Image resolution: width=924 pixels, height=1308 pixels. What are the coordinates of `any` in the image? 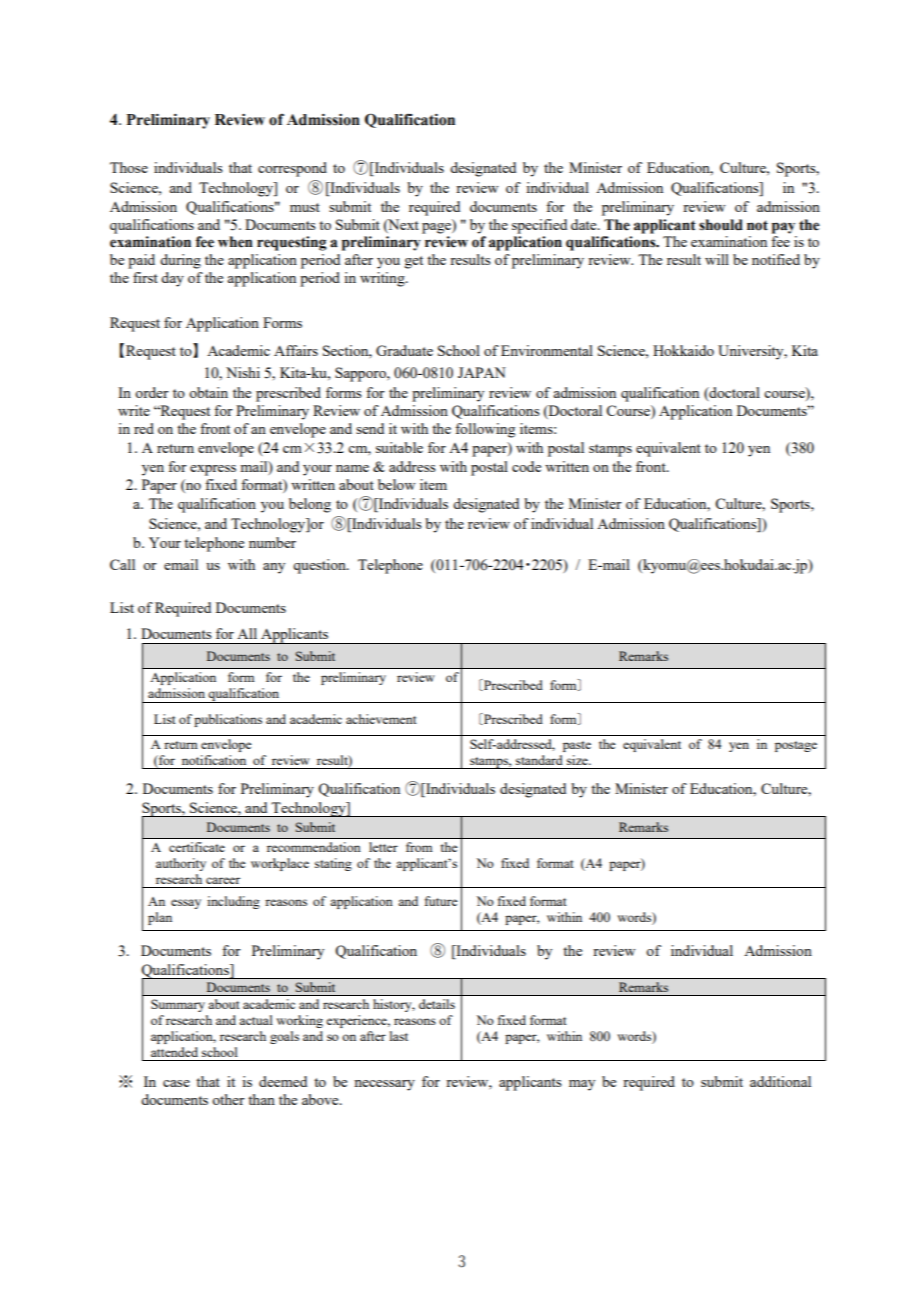 It's located at (274, 568).
